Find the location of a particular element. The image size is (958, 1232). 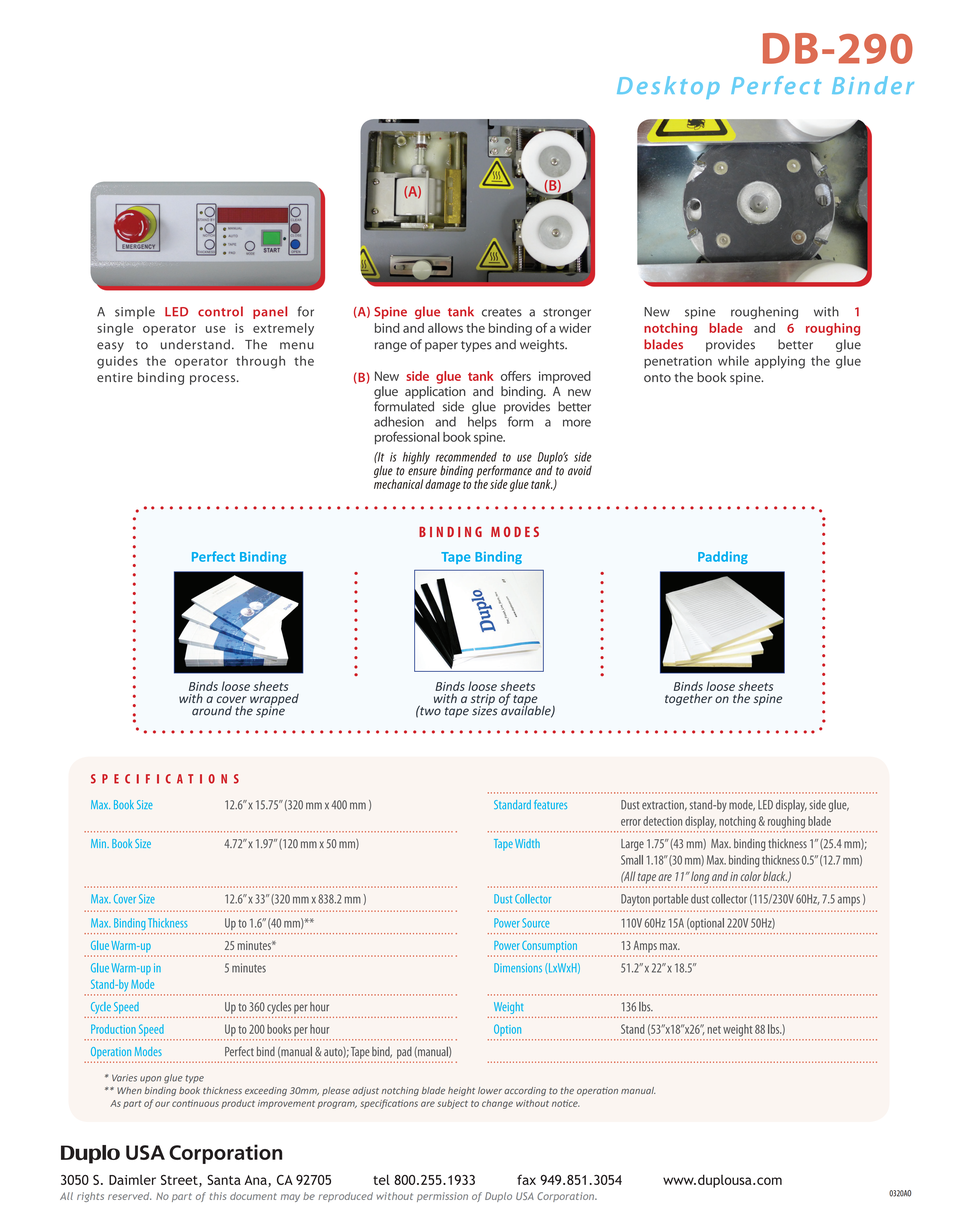

paper is located at coordinates (441, 347).
